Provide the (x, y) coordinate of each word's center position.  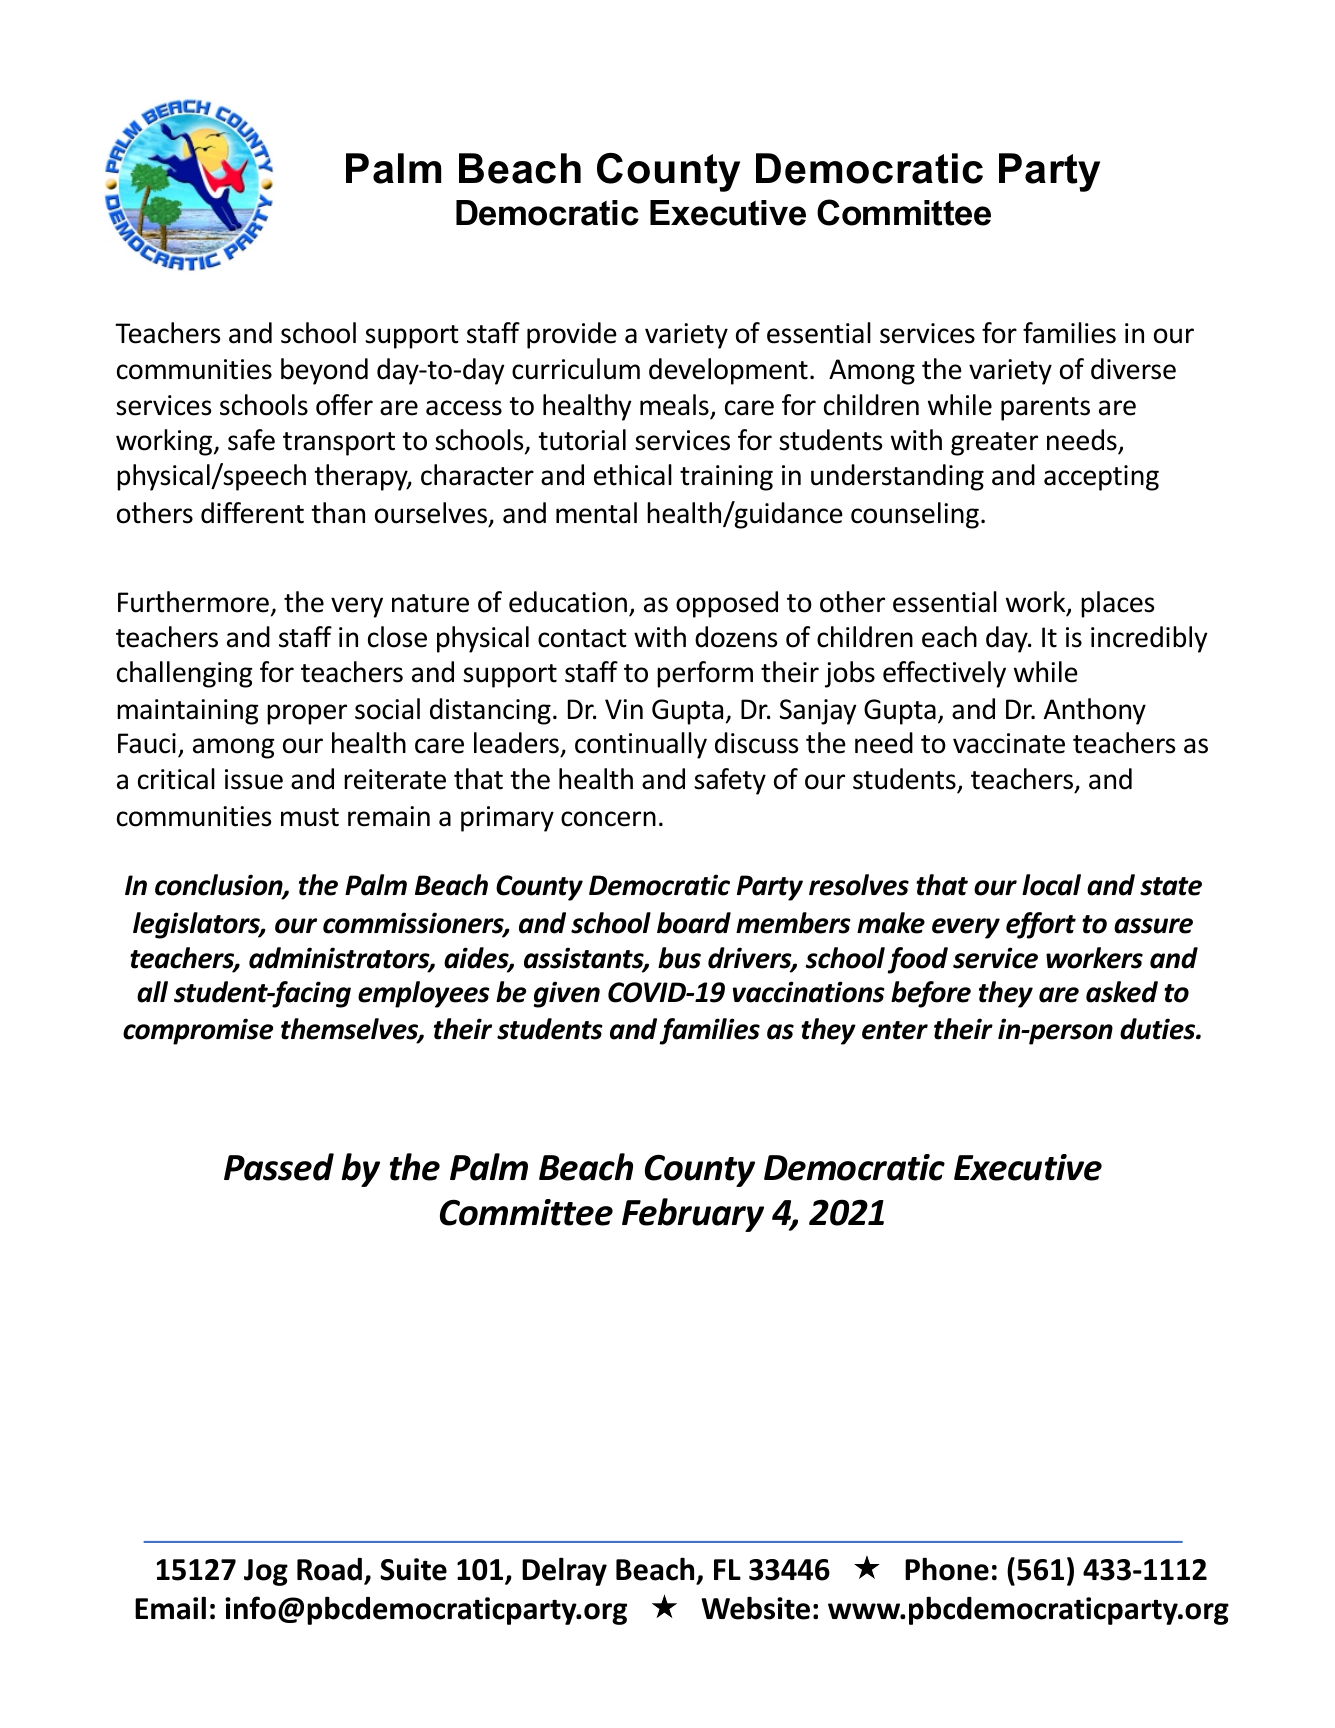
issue (254, 779)
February (693, 1215)
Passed (279, 1167)
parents (1045, 409)
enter (895, 1030)
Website (755, 1608)
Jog (266, 1572)
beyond (324, 371)
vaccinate (1009, 743)
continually (641, 745)
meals (674, 405)
